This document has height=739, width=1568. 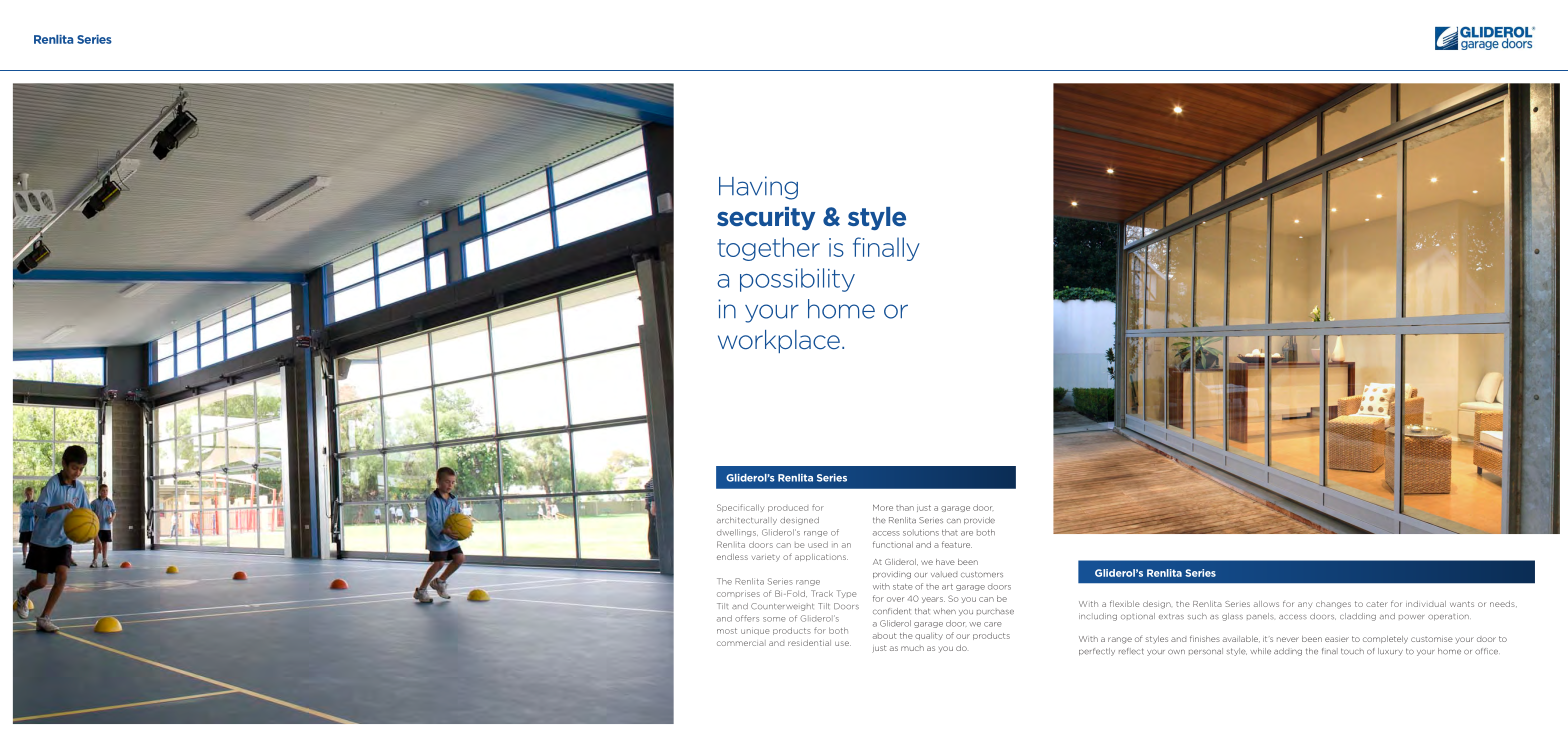 I want to click on than, so click(x=905, y=508).
